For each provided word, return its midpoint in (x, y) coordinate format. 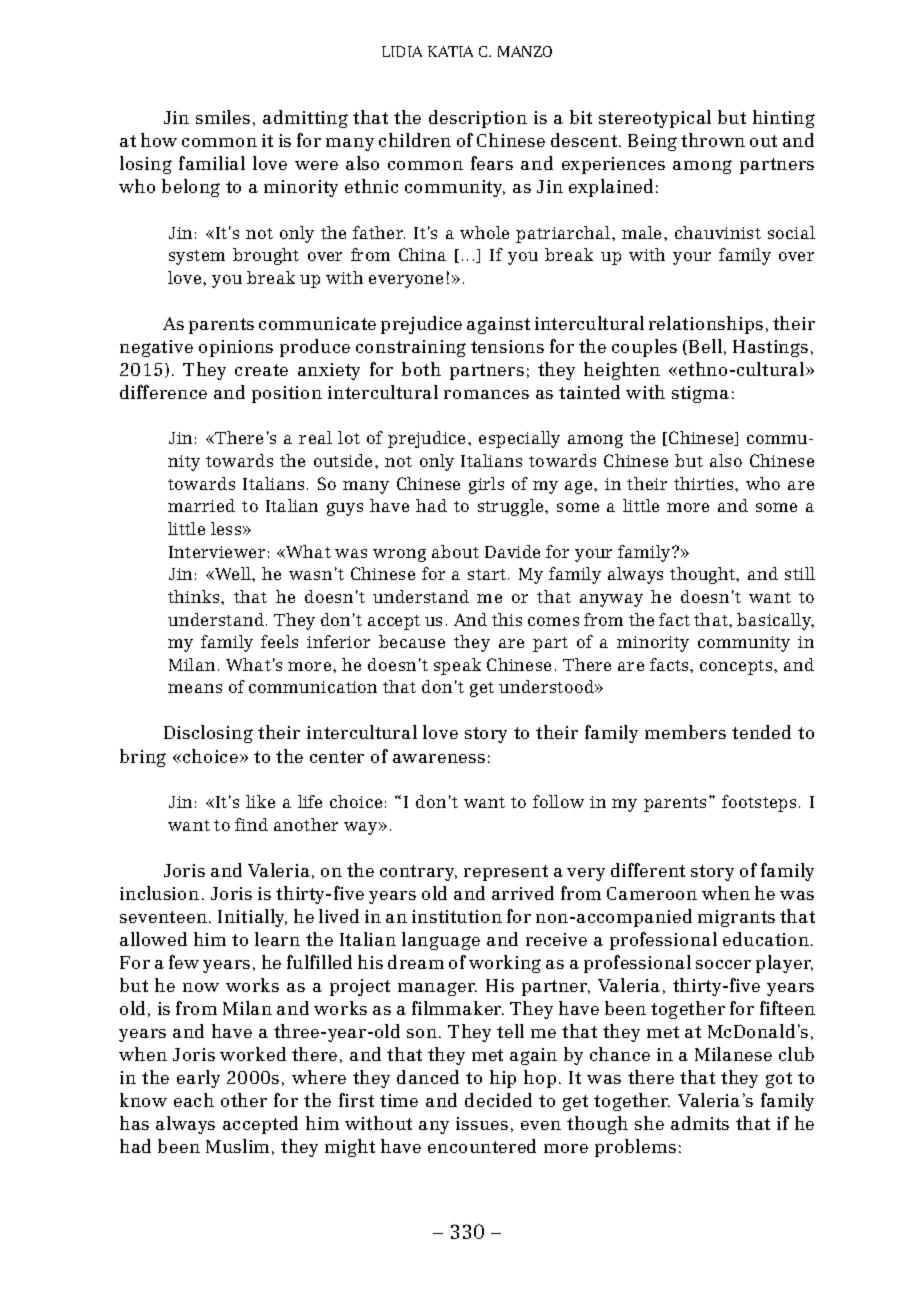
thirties (705, 483)
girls (486, 485)
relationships (706, 325)
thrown (713, 140)
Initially (252, 918)
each (194, 1100)
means (195, 688)
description (478, 119)
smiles (223, 117)
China (422, 254)
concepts (737, 667)
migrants (736, 918)
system (197, 257)
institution (457, 916)
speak (457, 666)
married (201, 505)
